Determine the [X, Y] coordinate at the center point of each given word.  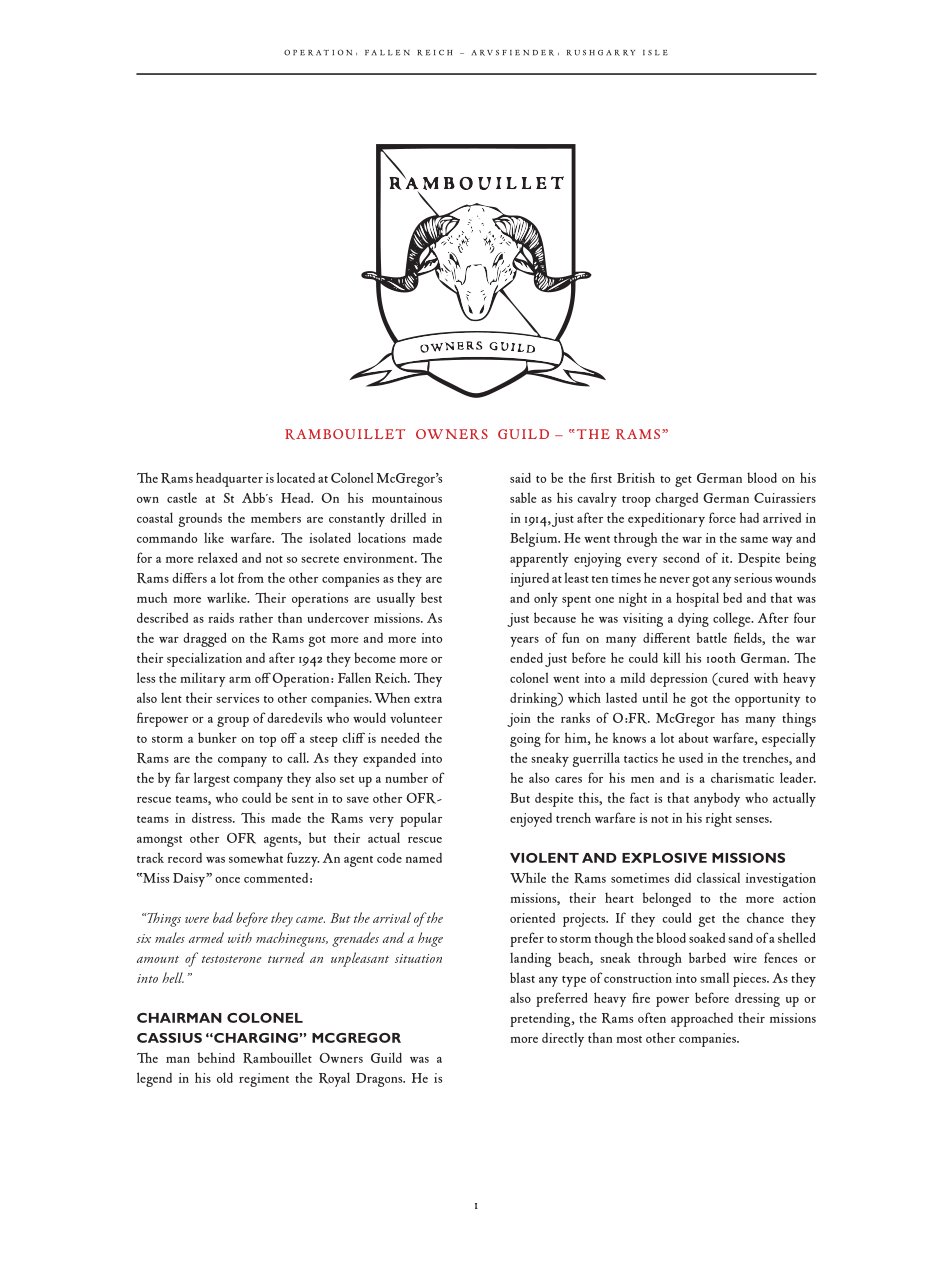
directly [563, 1040]
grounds [200, 520]
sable [523, 497]
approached [702, 1019]
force [722, 517]
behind [216, 1057]
